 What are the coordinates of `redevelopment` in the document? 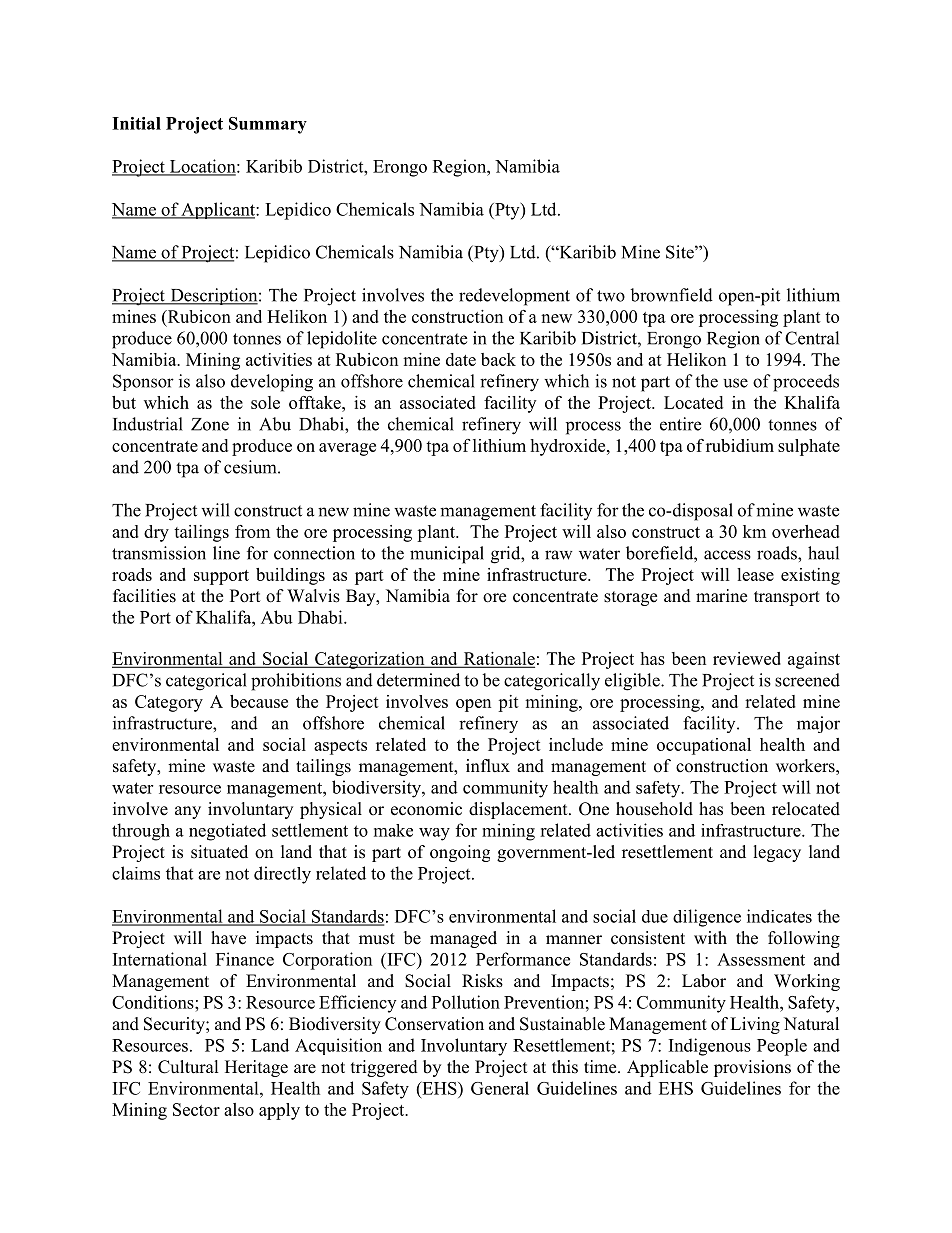 It's located at (514, 297).
